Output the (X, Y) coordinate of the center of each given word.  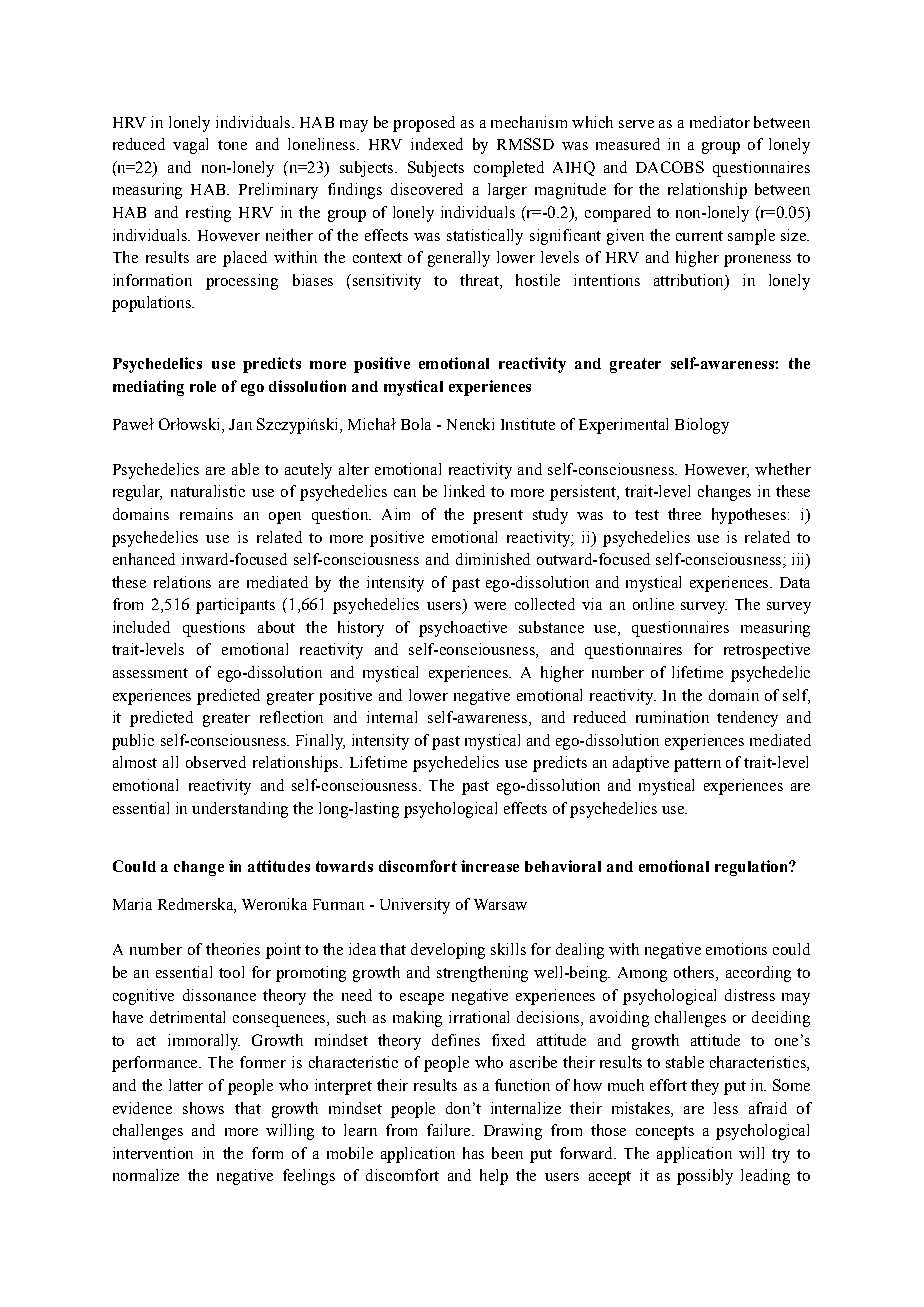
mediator (720, 122)
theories (233, 949)
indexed (437, 144)
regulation (752, 868)
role (203, 386)
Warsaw (500, 904)
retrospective (767, 651)
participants (235, 606)
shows (203, 1108)
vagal (190, 146)
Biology (702, 426)
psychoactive (463, 629)
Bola (416, 424)
